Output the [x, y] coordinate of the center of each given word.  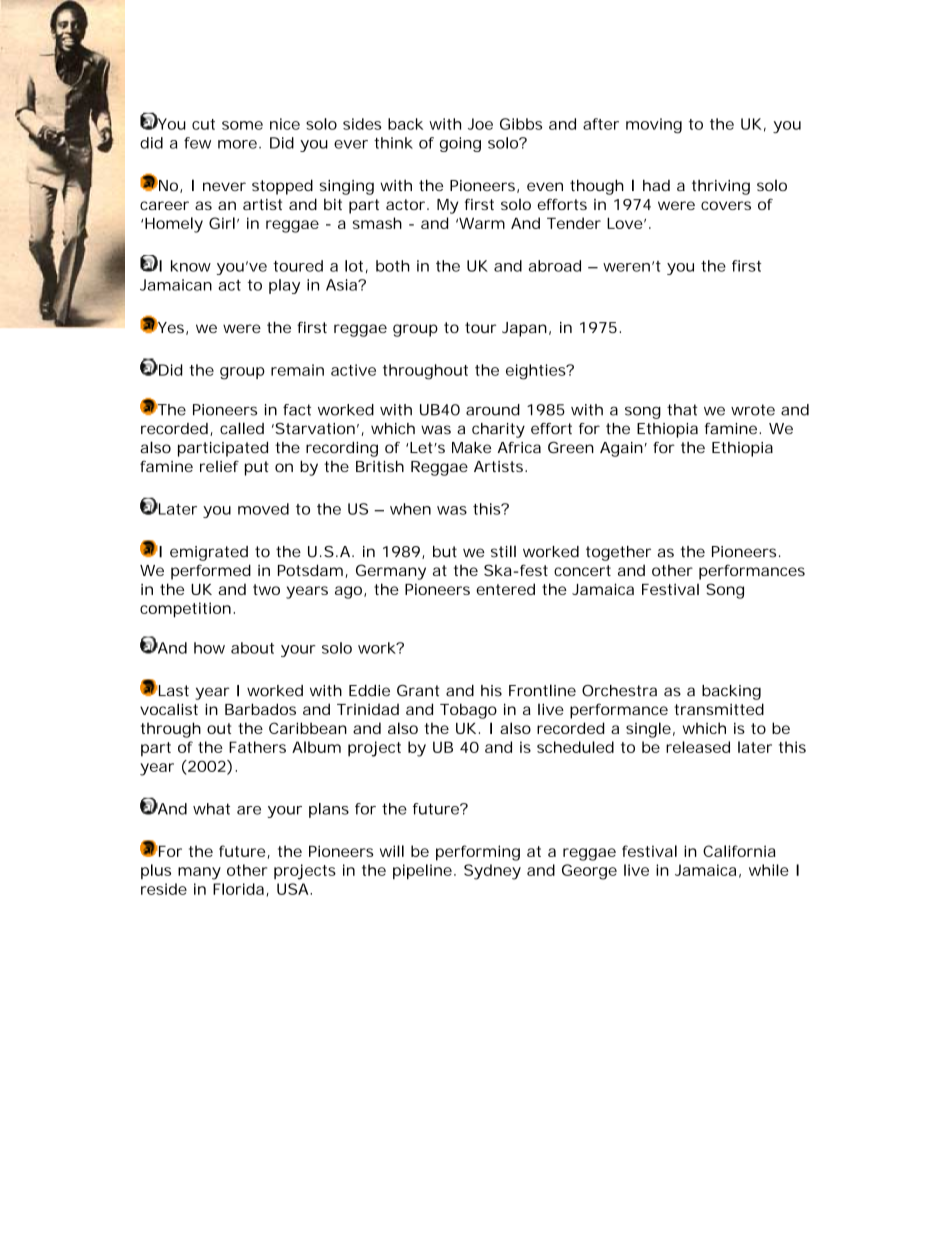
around [493, 410]
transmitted [719, 709]
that [682, 410]
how [209, 648]
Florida [238, 889]
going [460, 144]
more [237, 144]
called [242, 428]
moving [654, 126]
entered [505, 589]
